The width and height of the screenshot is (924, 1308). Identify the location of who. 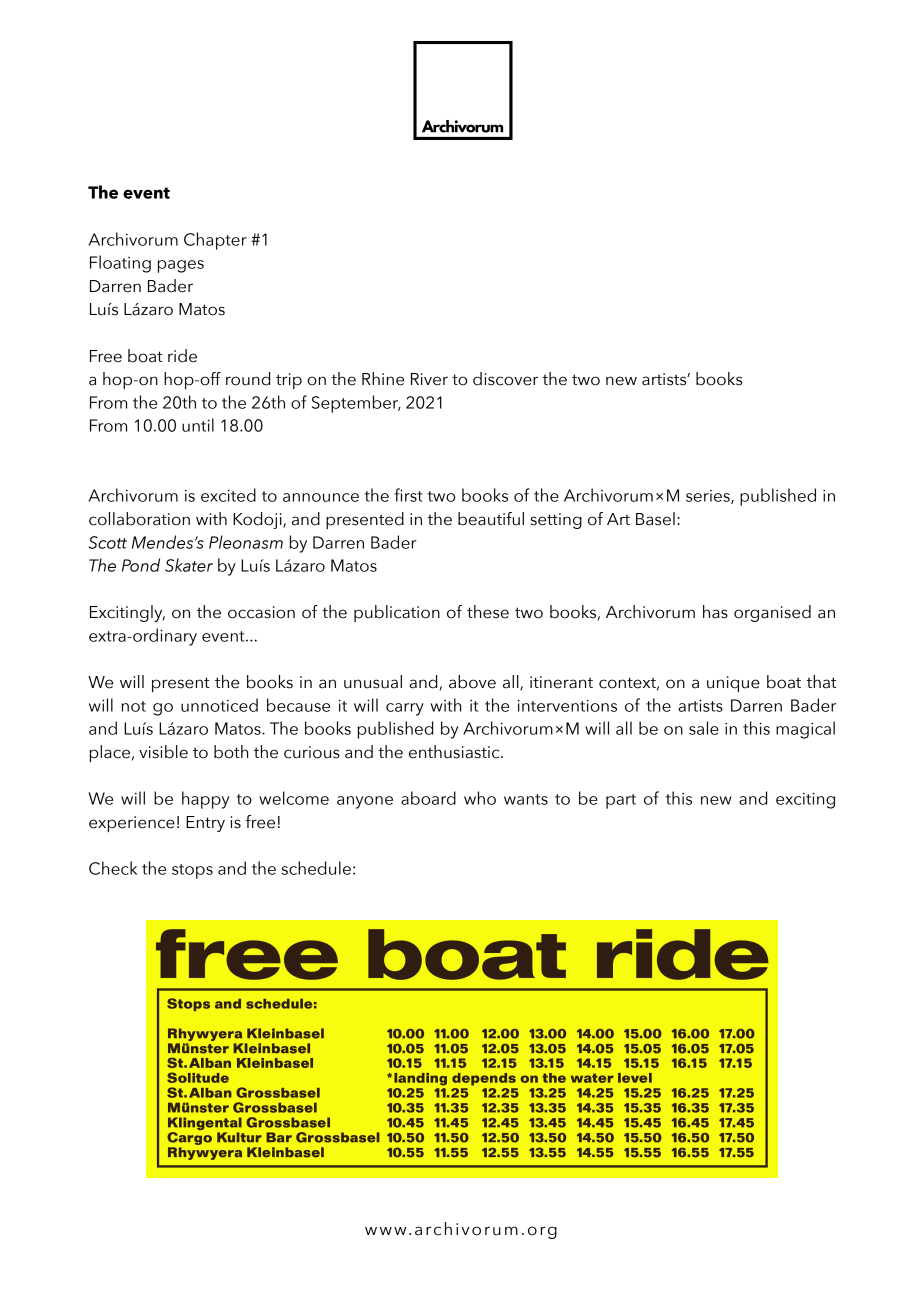
(480, 798).
